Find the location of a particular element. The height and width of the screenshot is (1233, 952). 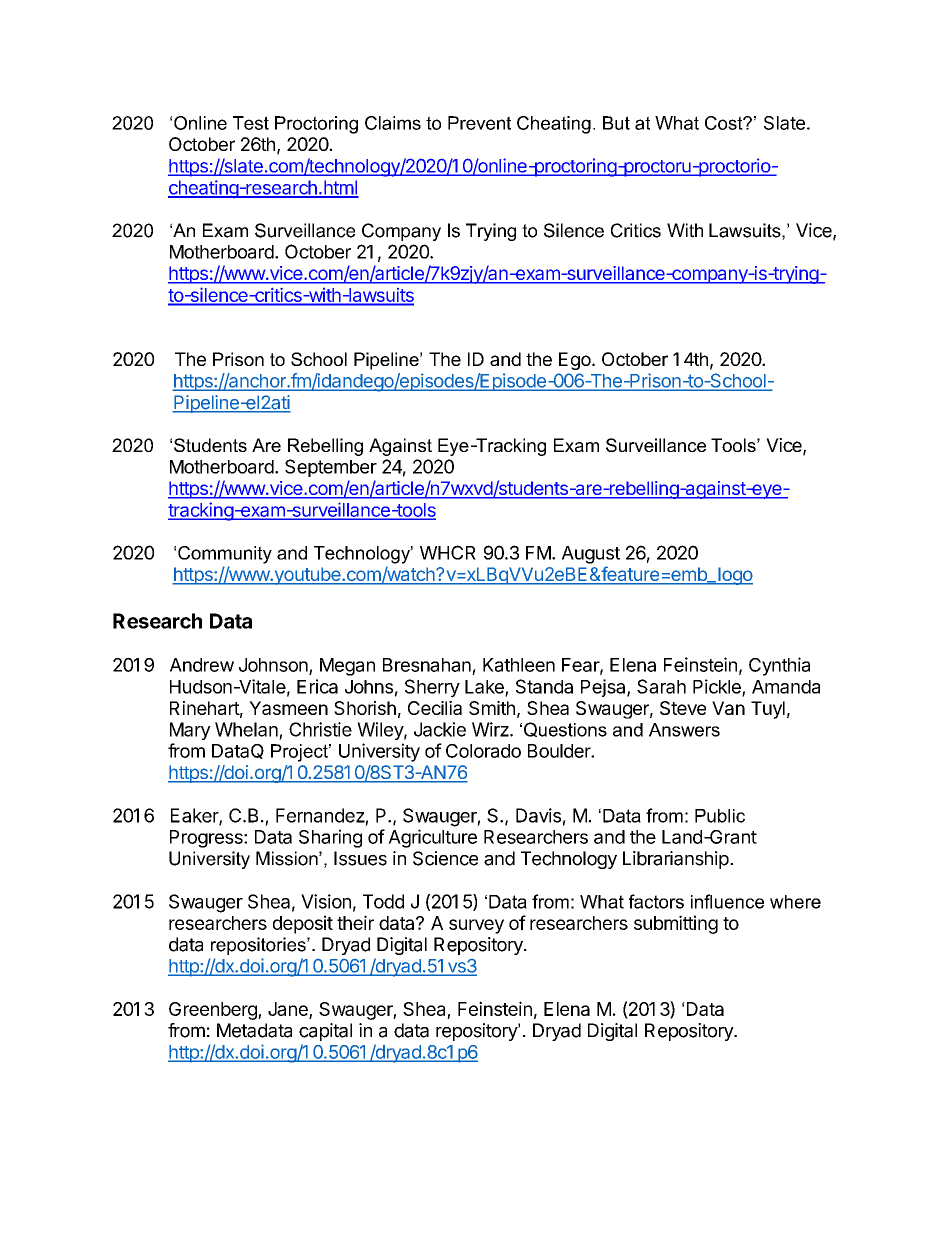

Colorado is located at coordinates (483, 751).
